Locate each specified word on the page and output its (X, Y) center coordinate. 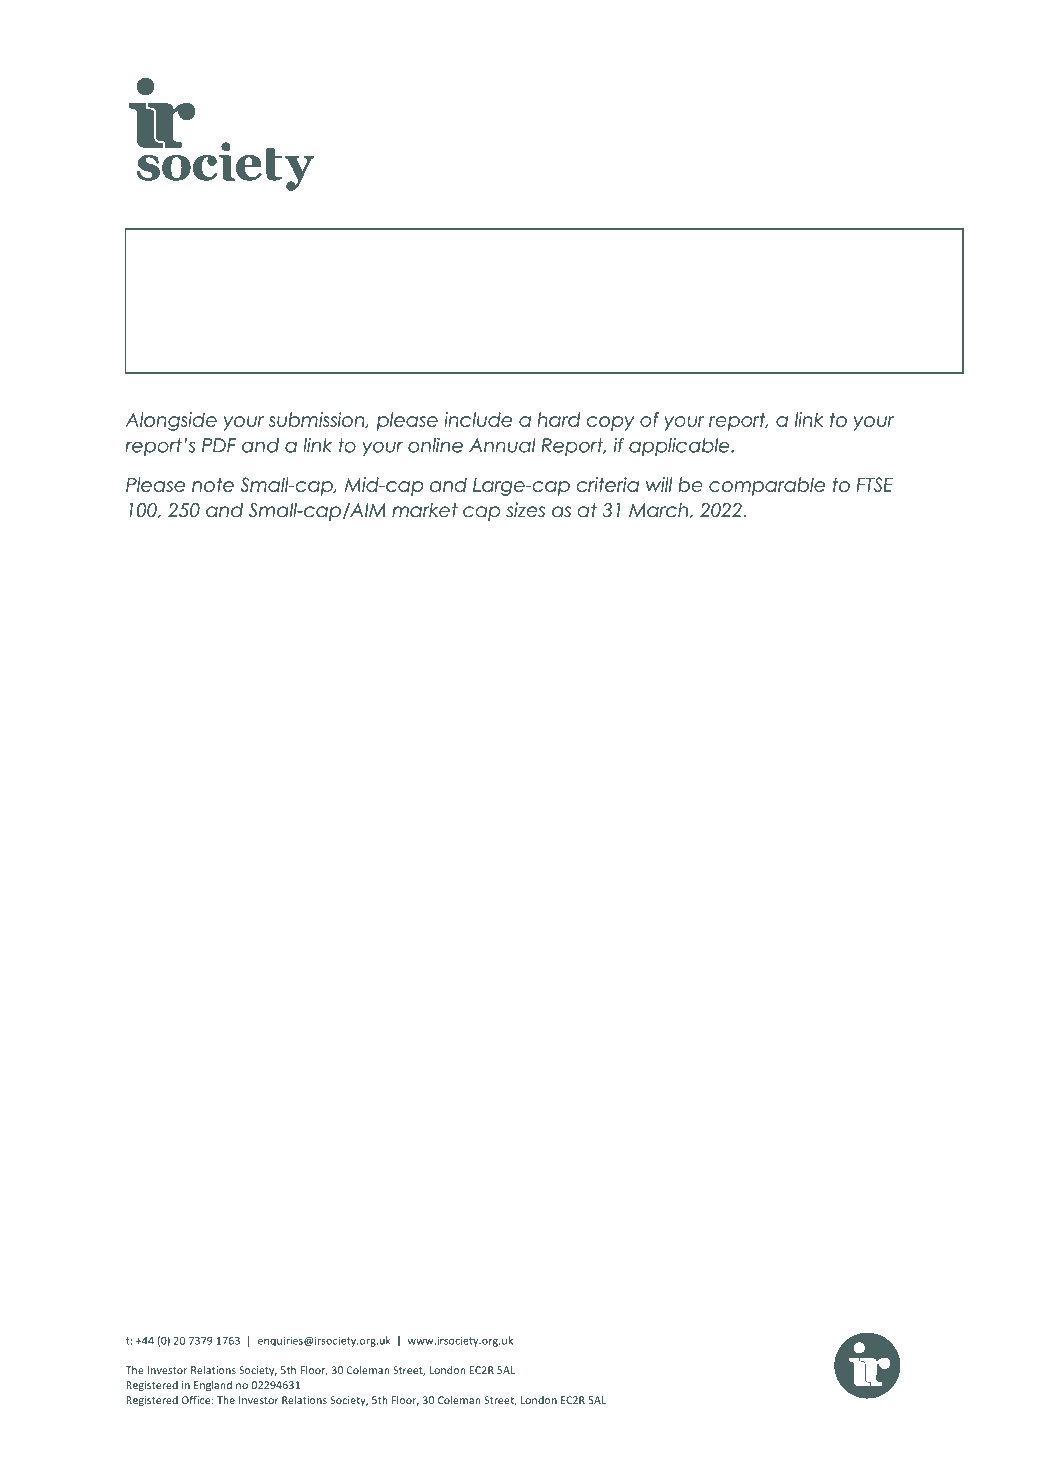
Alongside (171, 421)
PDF (219, 445)
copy (611, 423)
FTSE (874, 484)
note (213, 484)
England (213, 1386)
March (659, 511)
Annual (502, 445)
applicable (680, 447)
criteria (608, 484)
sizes (525, 510)
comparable (767, 486)
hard (558, 419)
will (659, 484)
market (425, 510)
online (435, 445)
